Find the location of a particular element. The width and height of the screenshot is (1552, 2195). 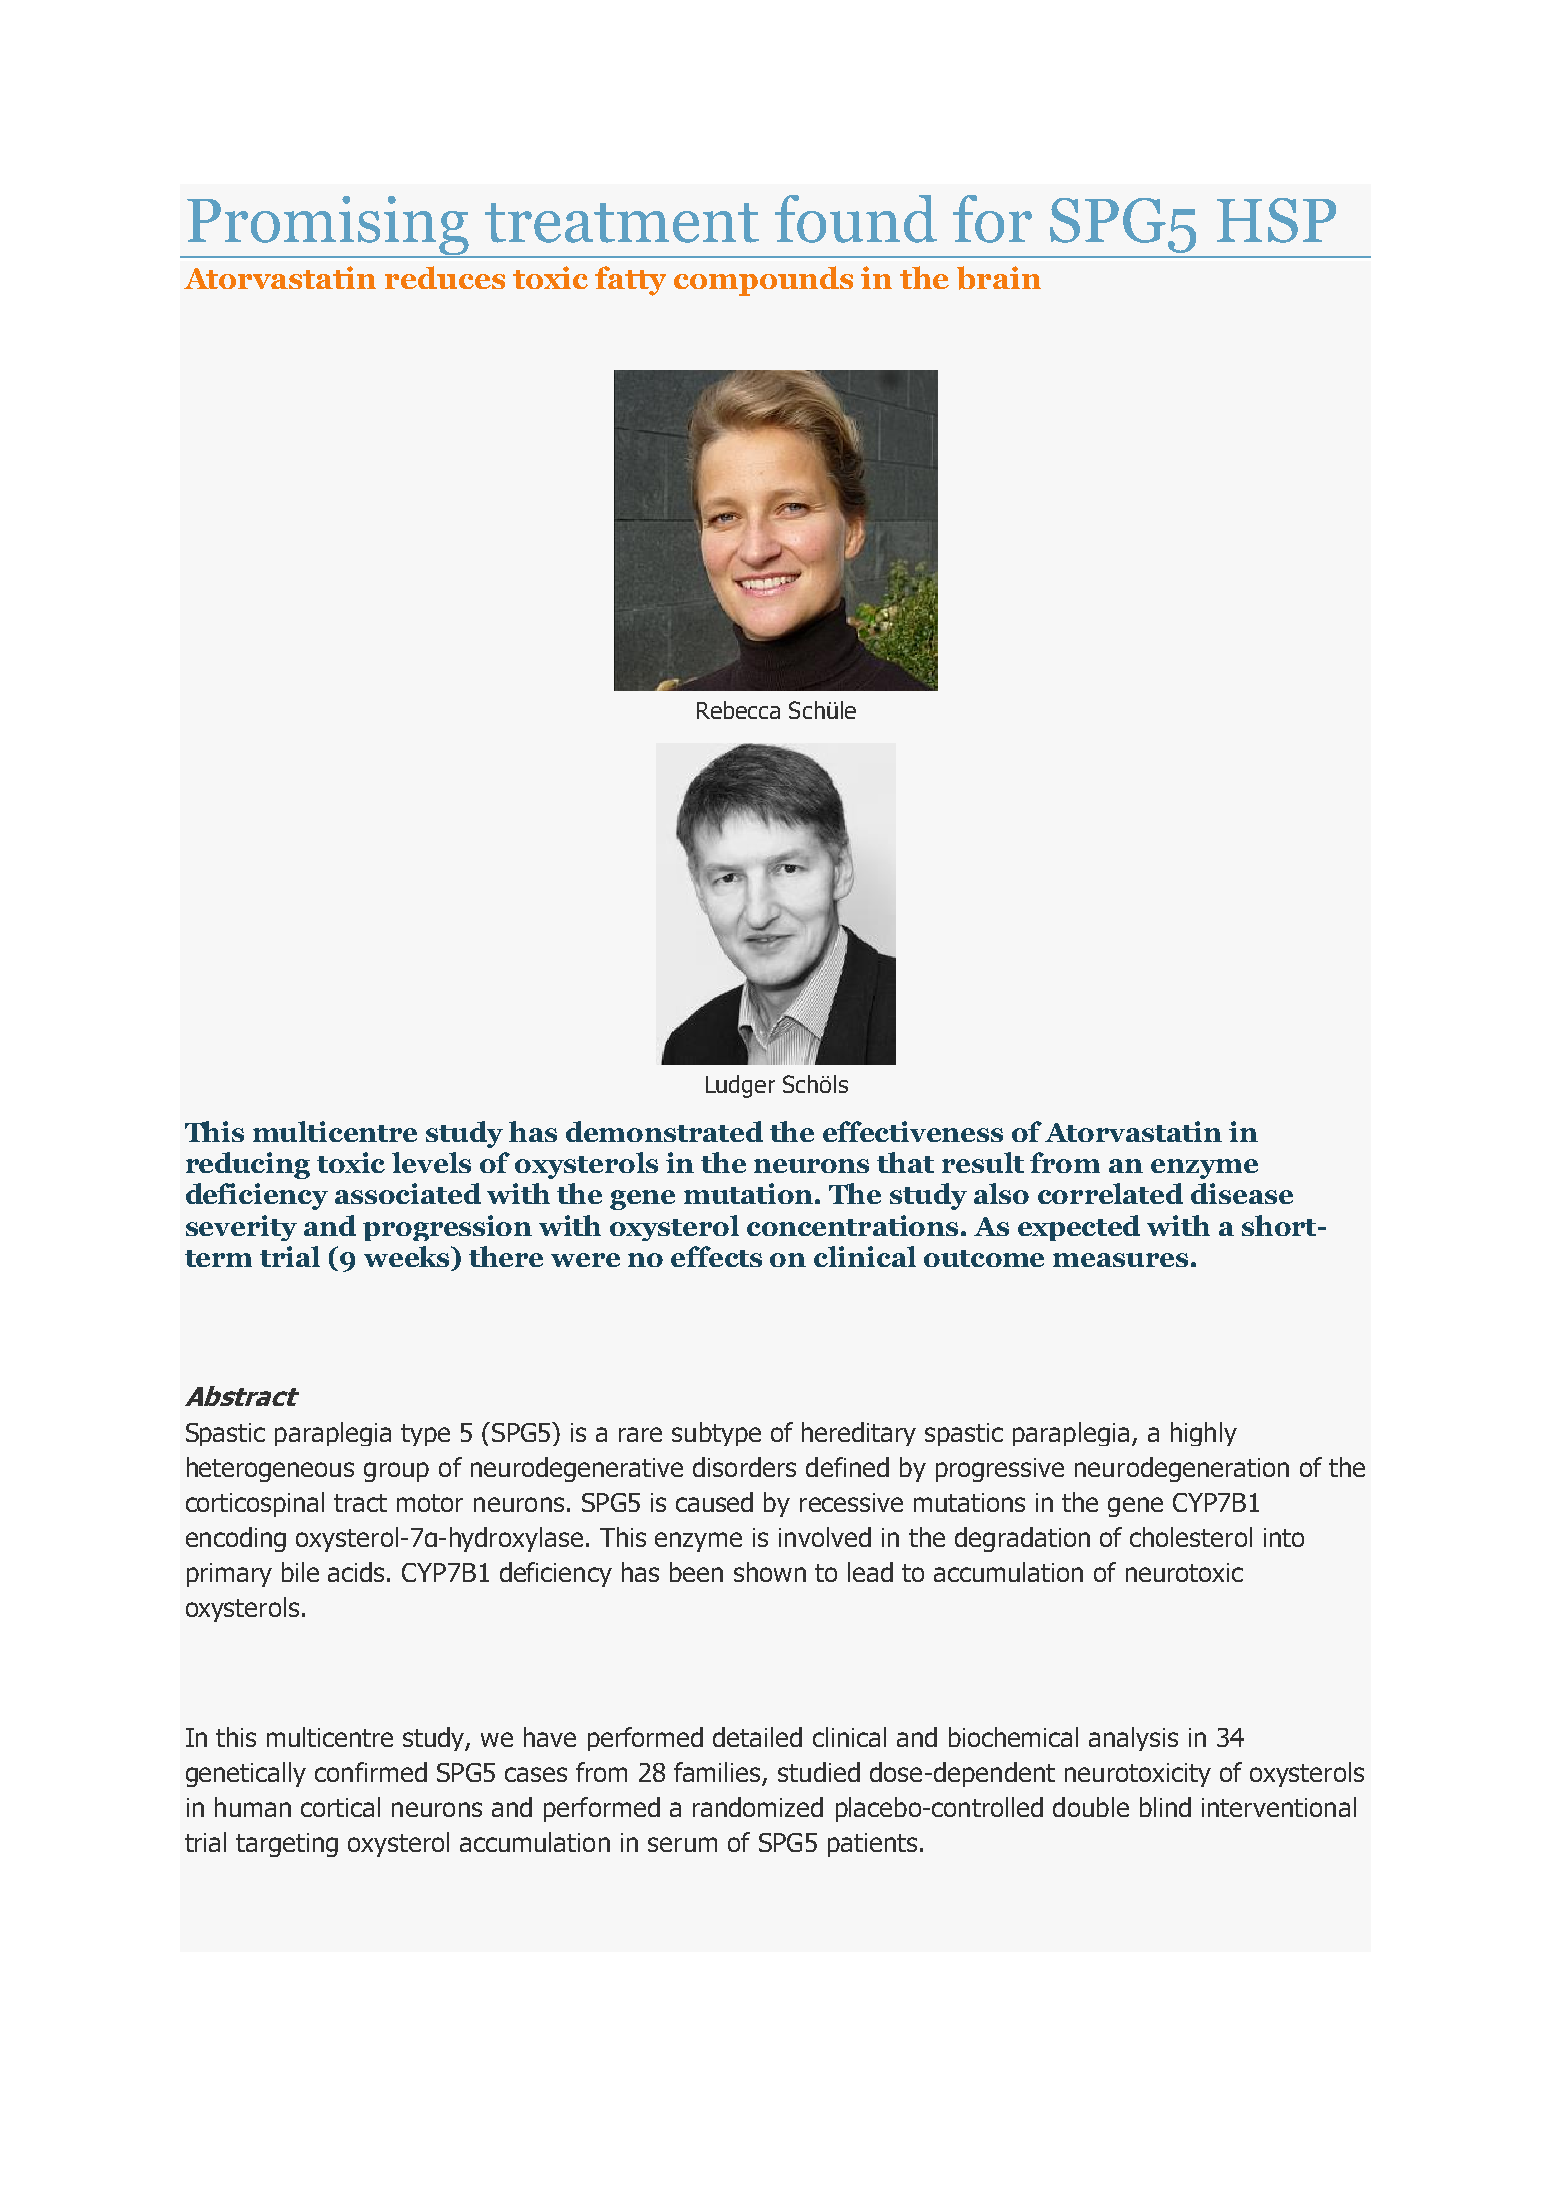

randomized is located at coordinates (758, 1807).
